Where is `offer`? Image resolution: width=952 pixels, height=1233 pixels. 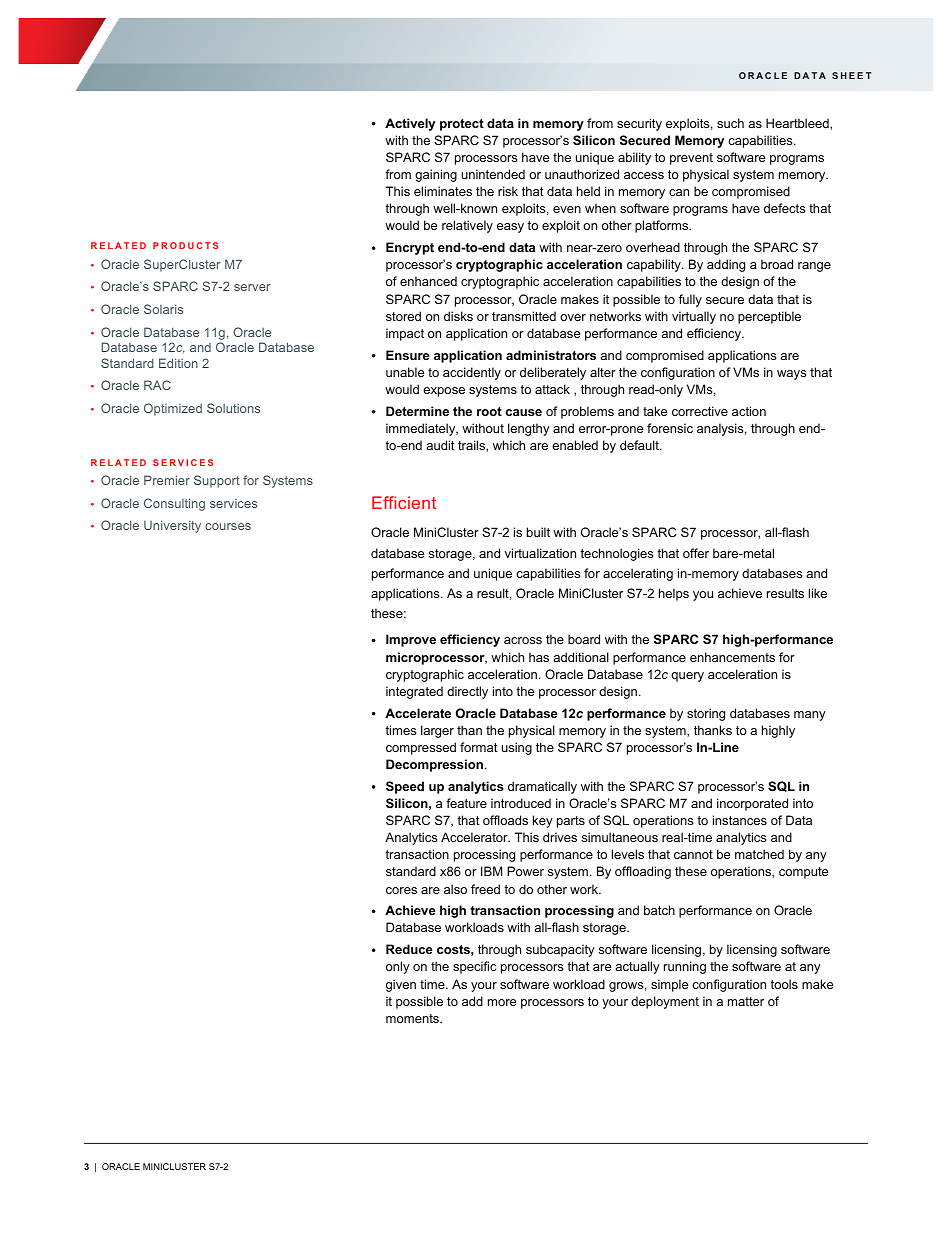 offer is located at coordinates (696, 553).
